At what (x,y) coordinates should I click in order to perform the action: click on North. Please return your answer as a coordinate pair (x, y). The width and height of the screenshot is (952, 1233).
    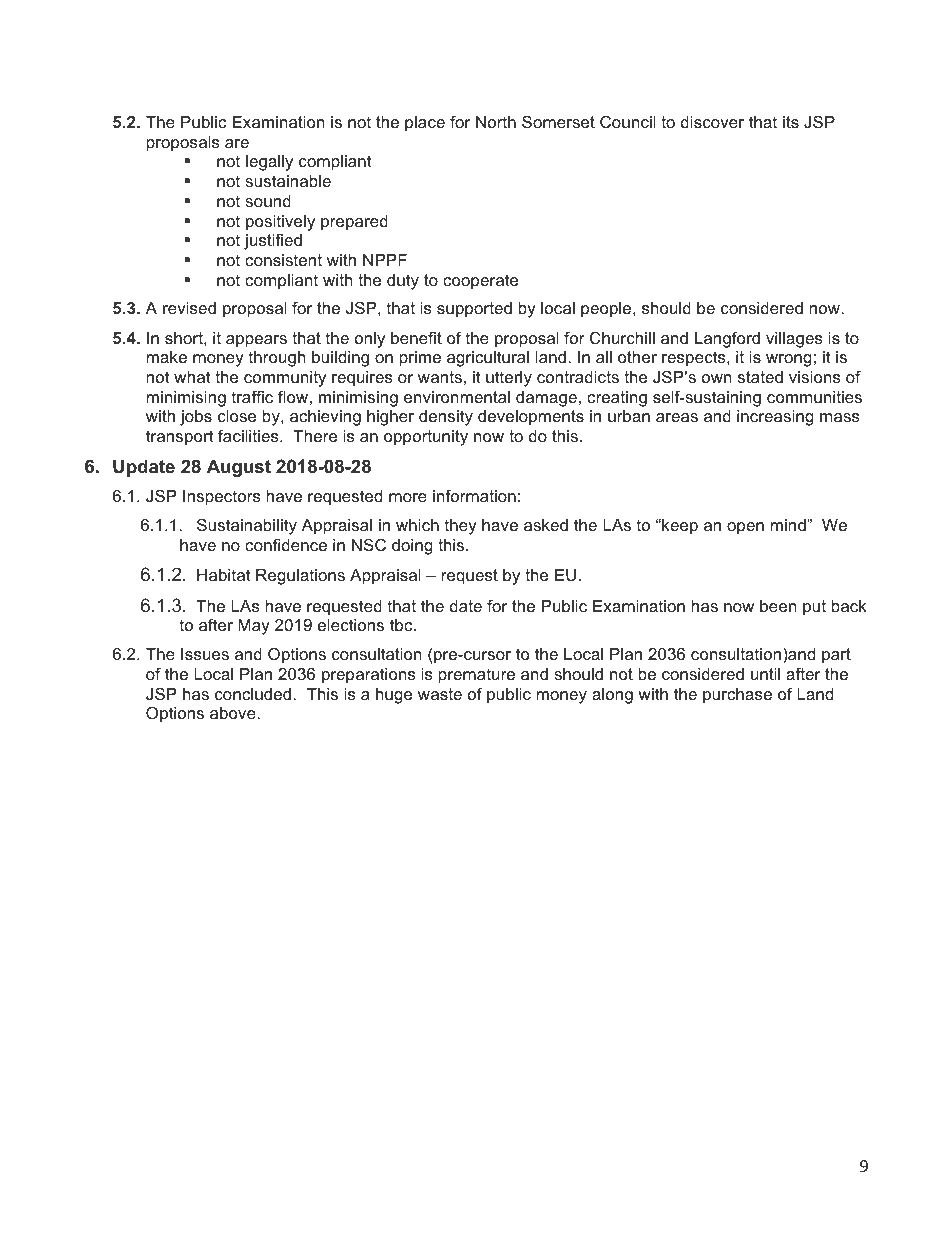
    Looking at the image, I should click on (496, 122).
